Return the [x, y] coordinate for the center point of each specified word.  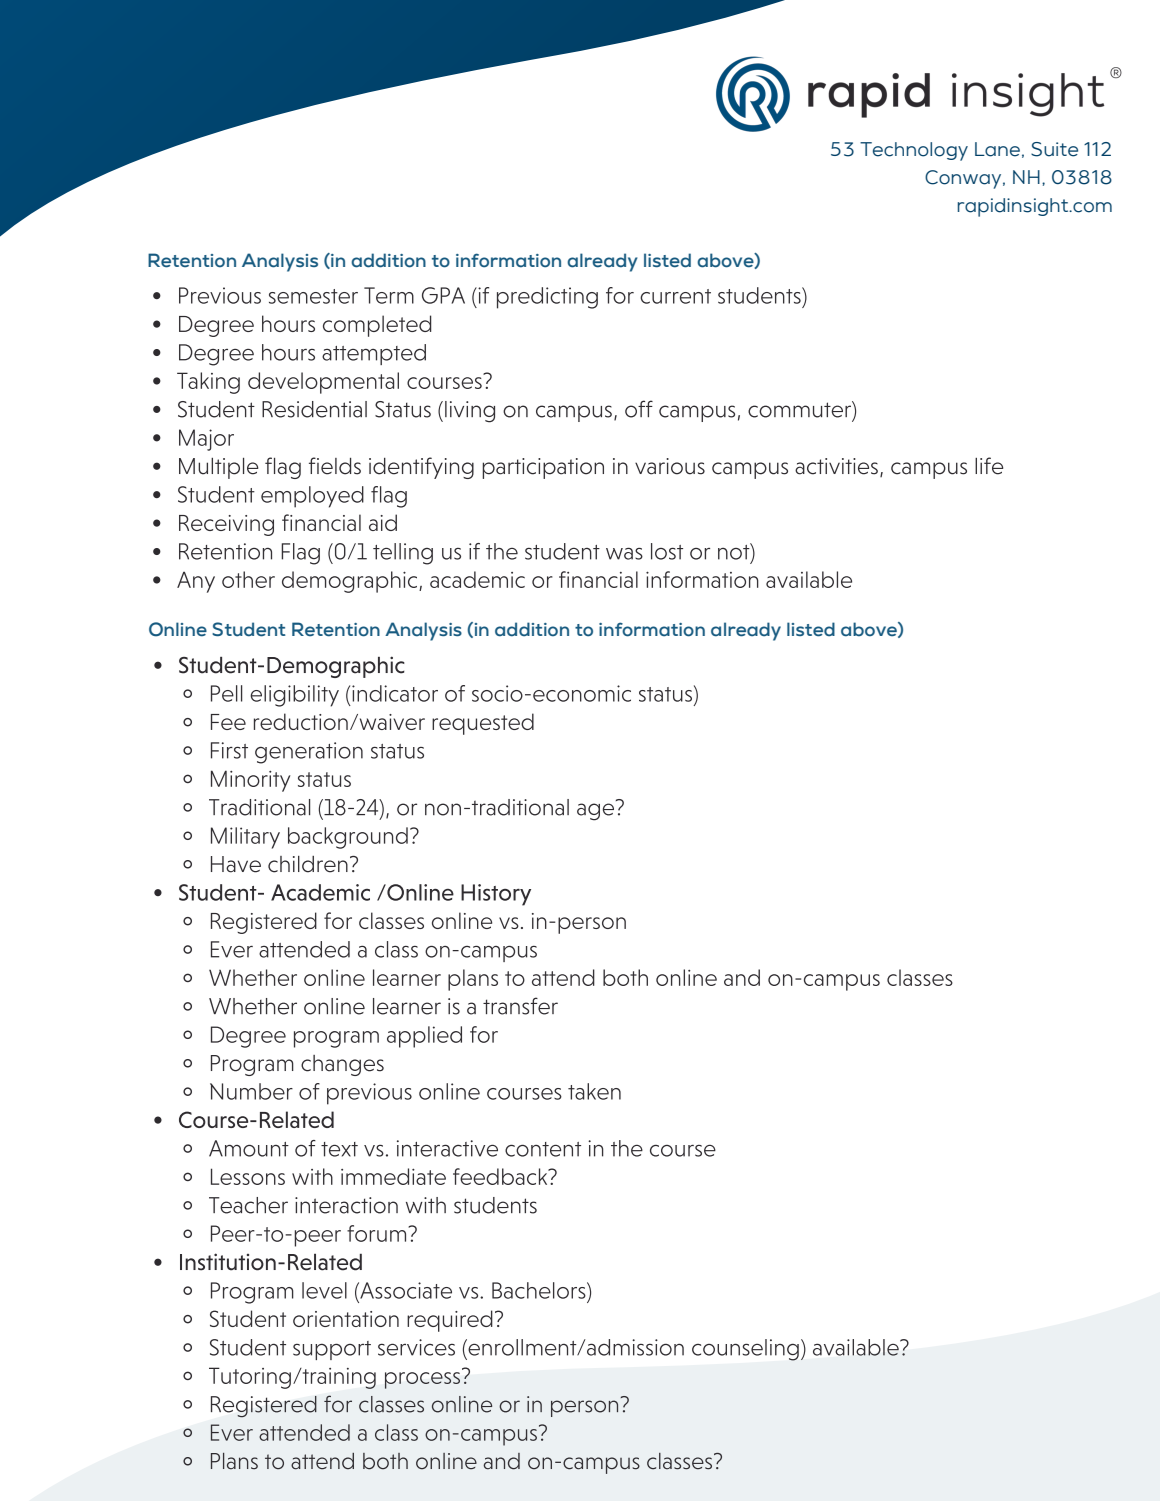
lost [667, 551]
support [332, 1350]
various [670, 466]
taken [594, 1091]
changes [342, 1065]
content [543, 1149]
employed [312, 497]
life [989, 466]
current [675, 296]
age [595, 812]
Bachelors [540, 1290]
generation [309, 753]
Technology [914, 151]
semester [313, 296]
